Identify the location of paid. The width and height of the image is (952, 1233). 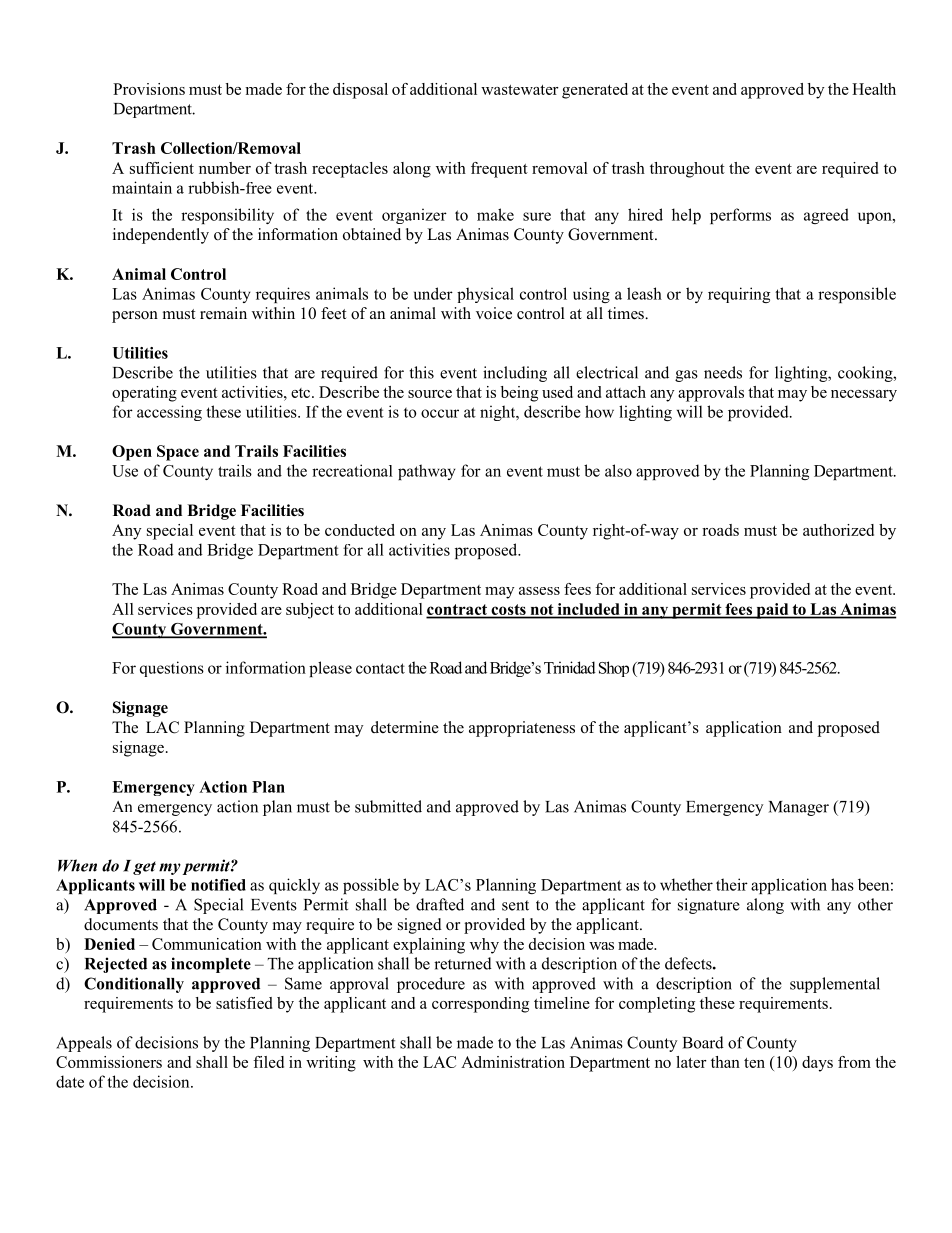
(772, 611).
